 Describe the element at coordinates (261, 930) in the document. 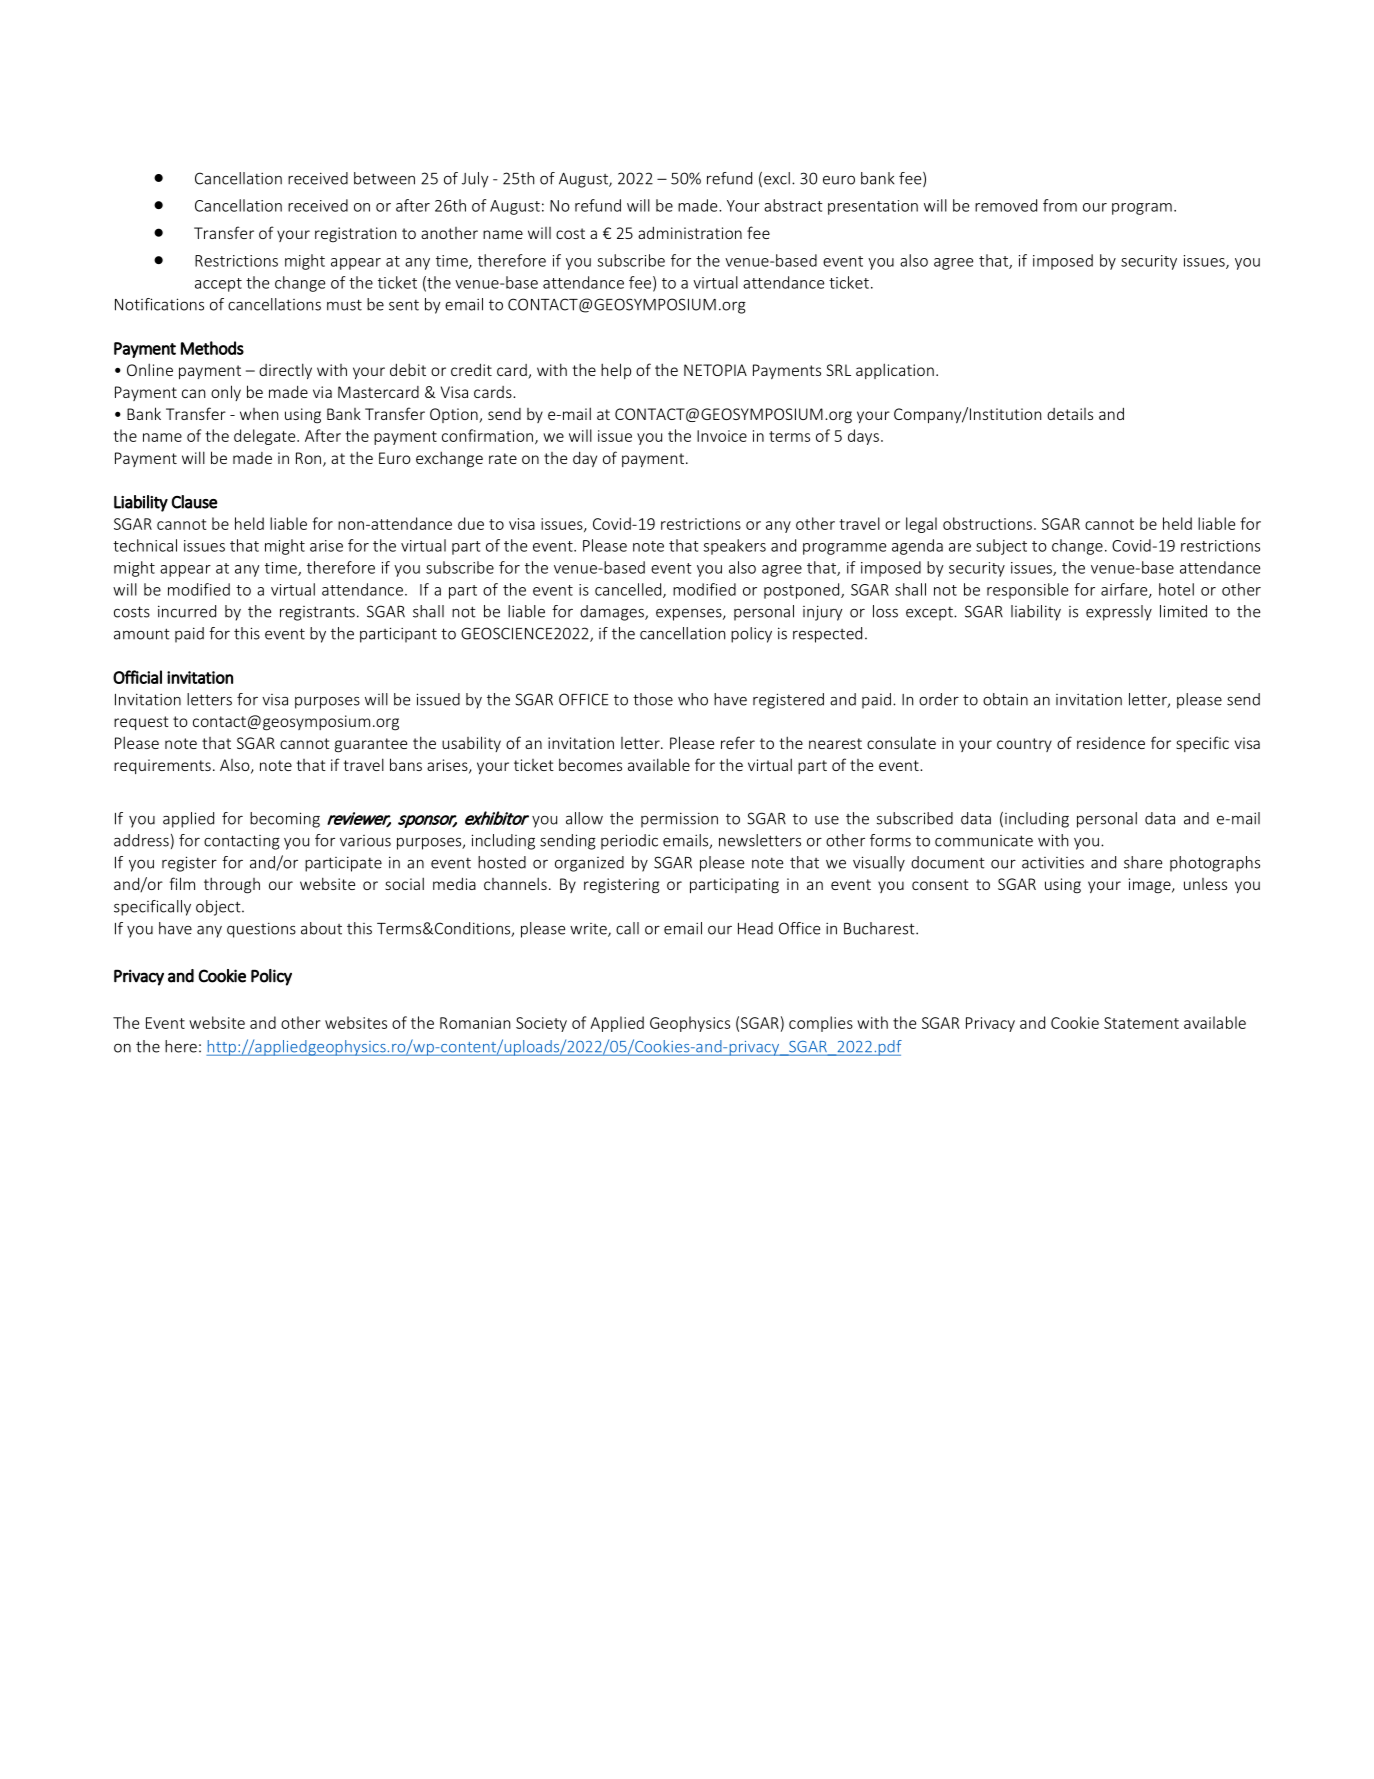

I see `questions` at that location.
